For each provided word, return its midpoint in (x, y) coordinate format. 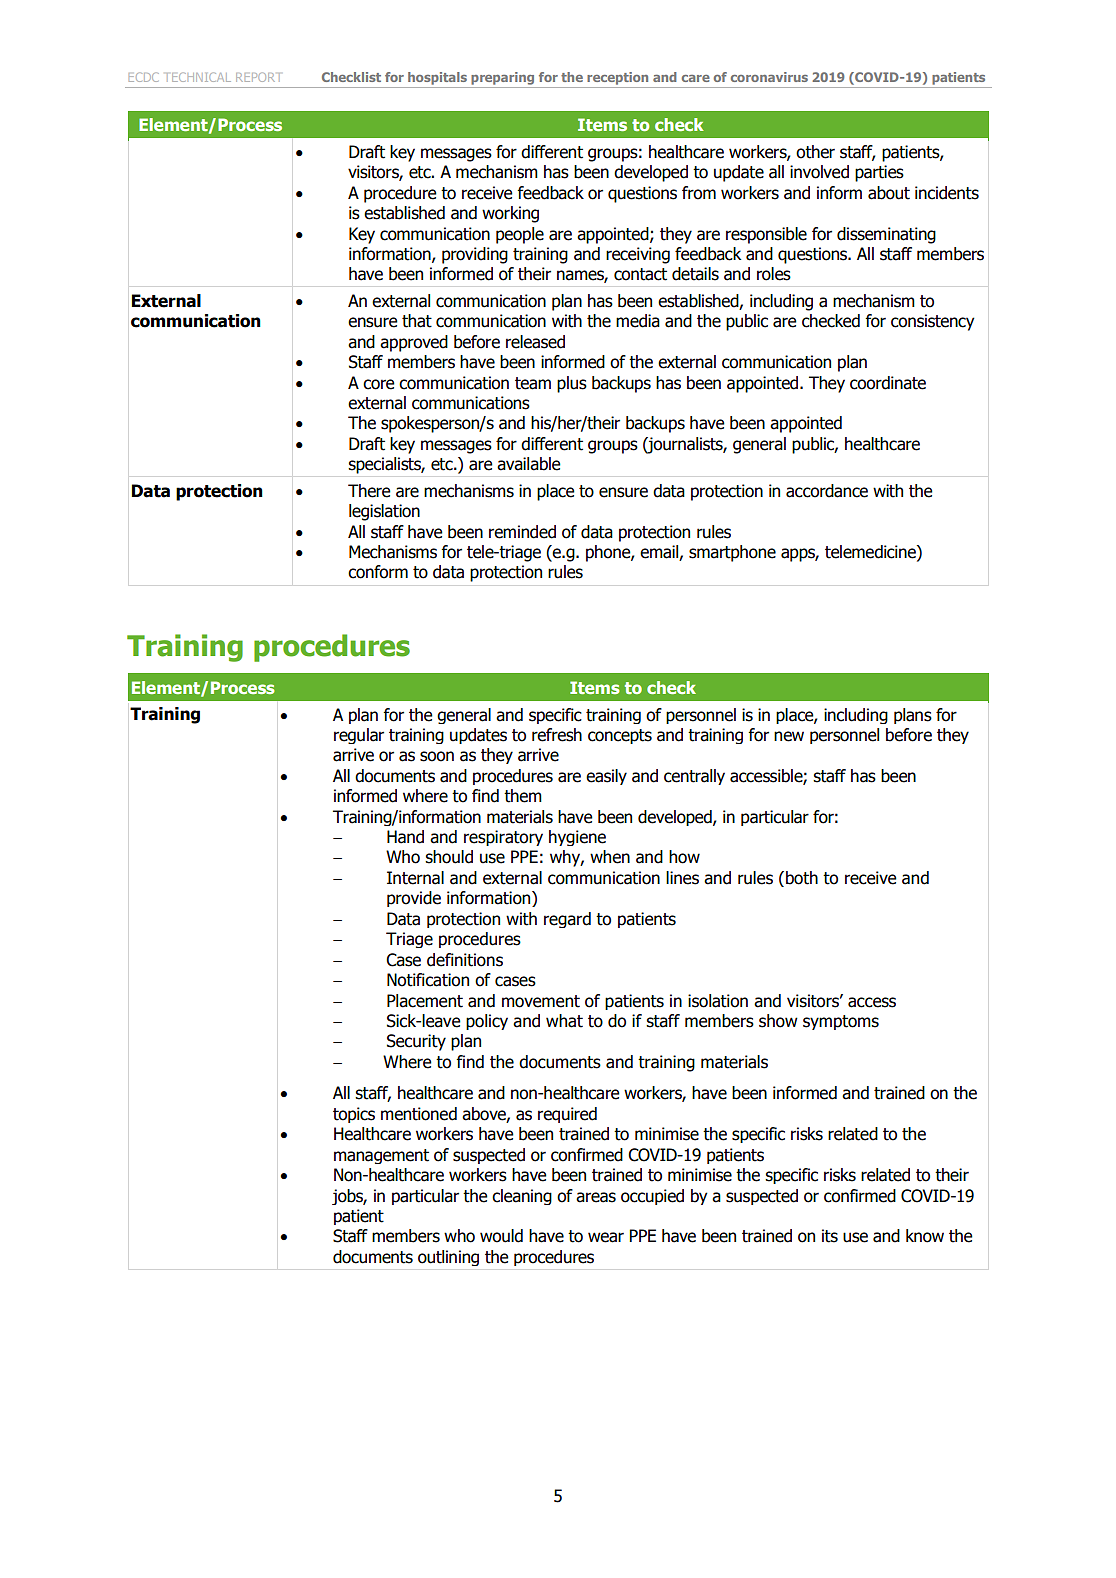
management (381, 1156)
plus (572, 384)
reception (617, 78)
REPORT (258, 77)
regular (359, 736)
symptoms (841, 1022)
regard (567, 920)
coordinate (888, 383)
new (789, 736)
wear (606, 1237)
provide (414, 899)
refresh (557, 735)
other (815, 152)
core (379, 384)
